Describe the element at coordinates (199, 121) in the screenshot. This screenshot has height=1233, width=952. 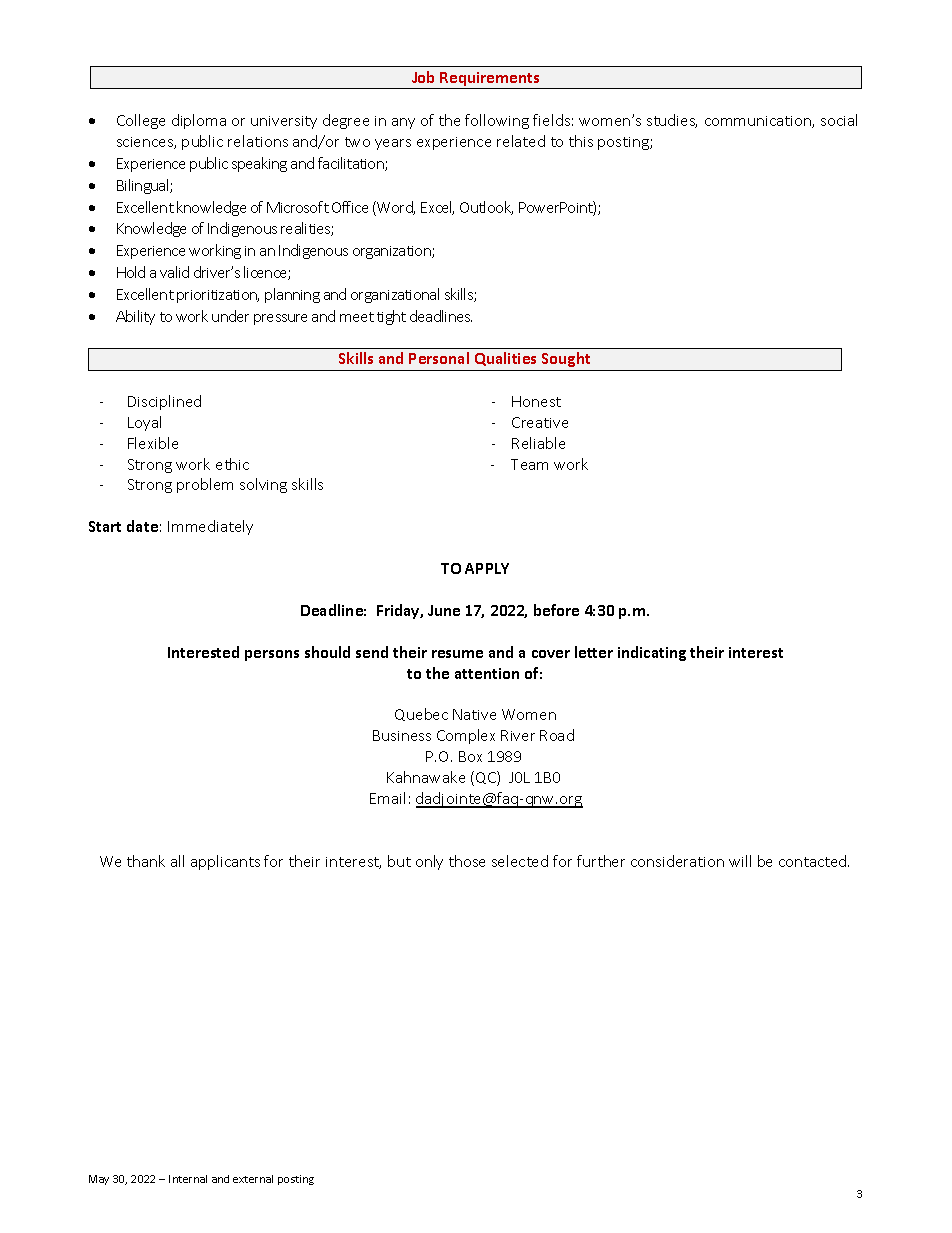
I see `diploma` at that location.
